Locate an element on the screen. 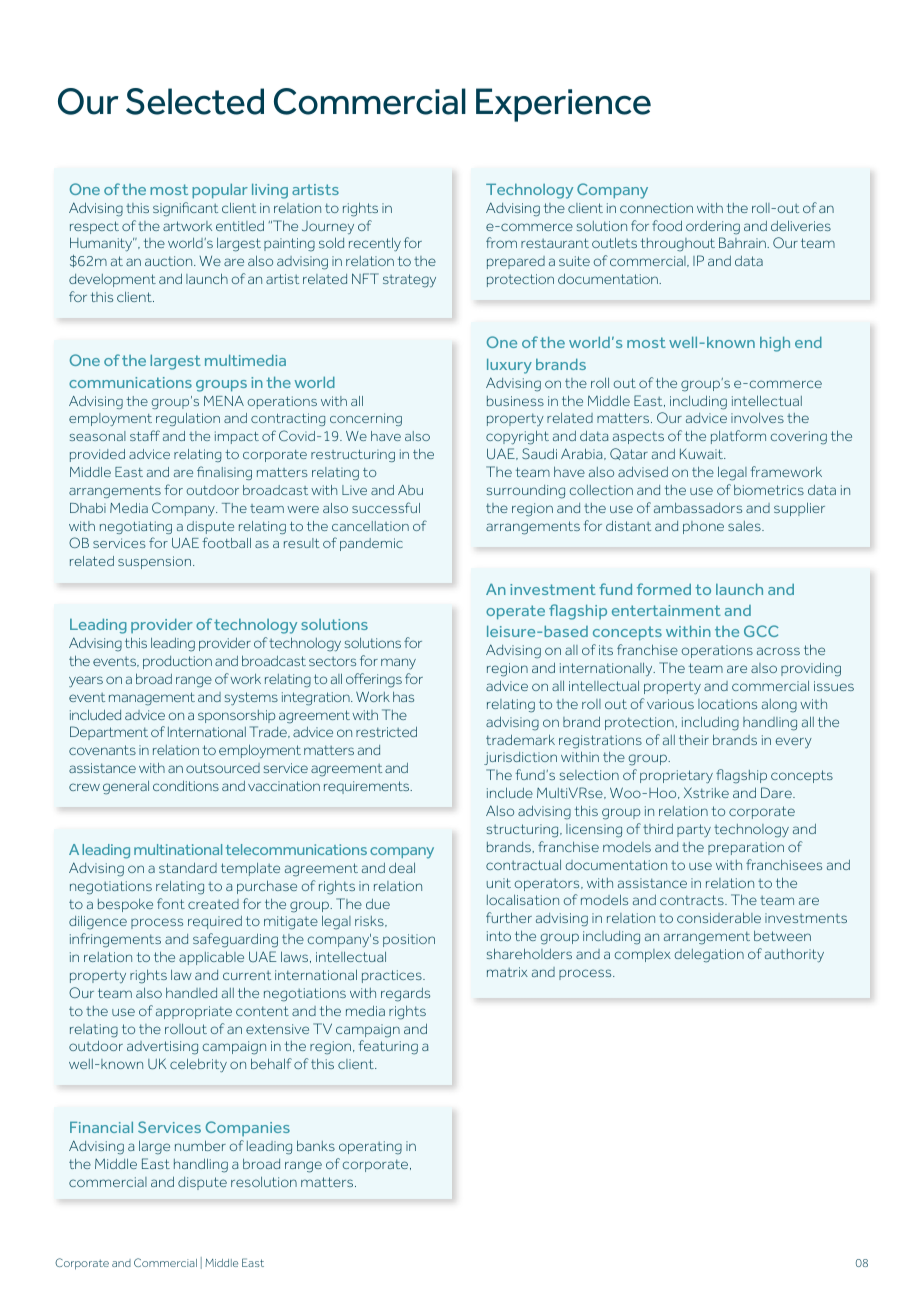  number is located at coordinates (200, 1145).
